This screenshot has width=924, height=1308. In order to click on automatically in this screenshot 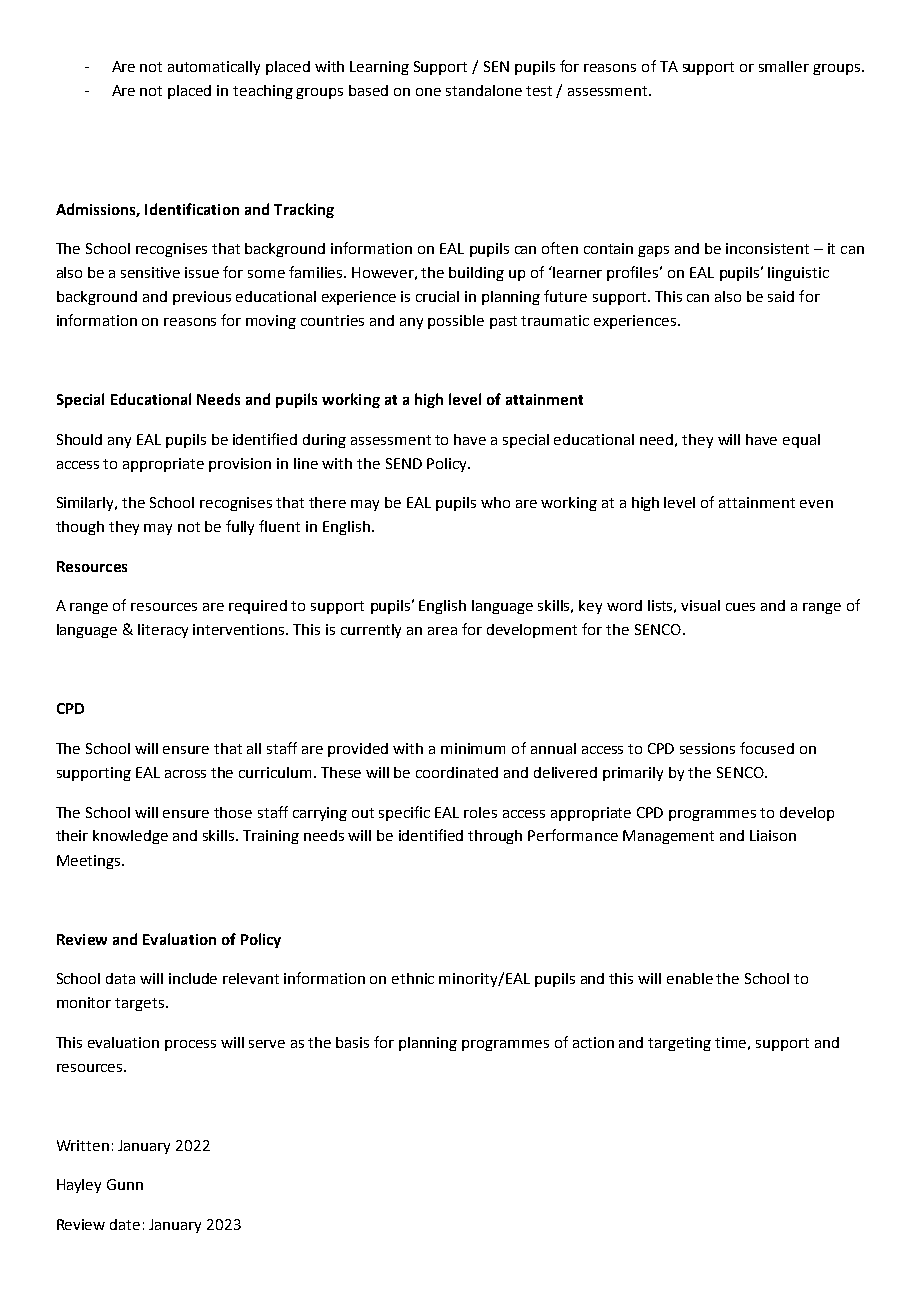, I will do `click(214, 68)`.
